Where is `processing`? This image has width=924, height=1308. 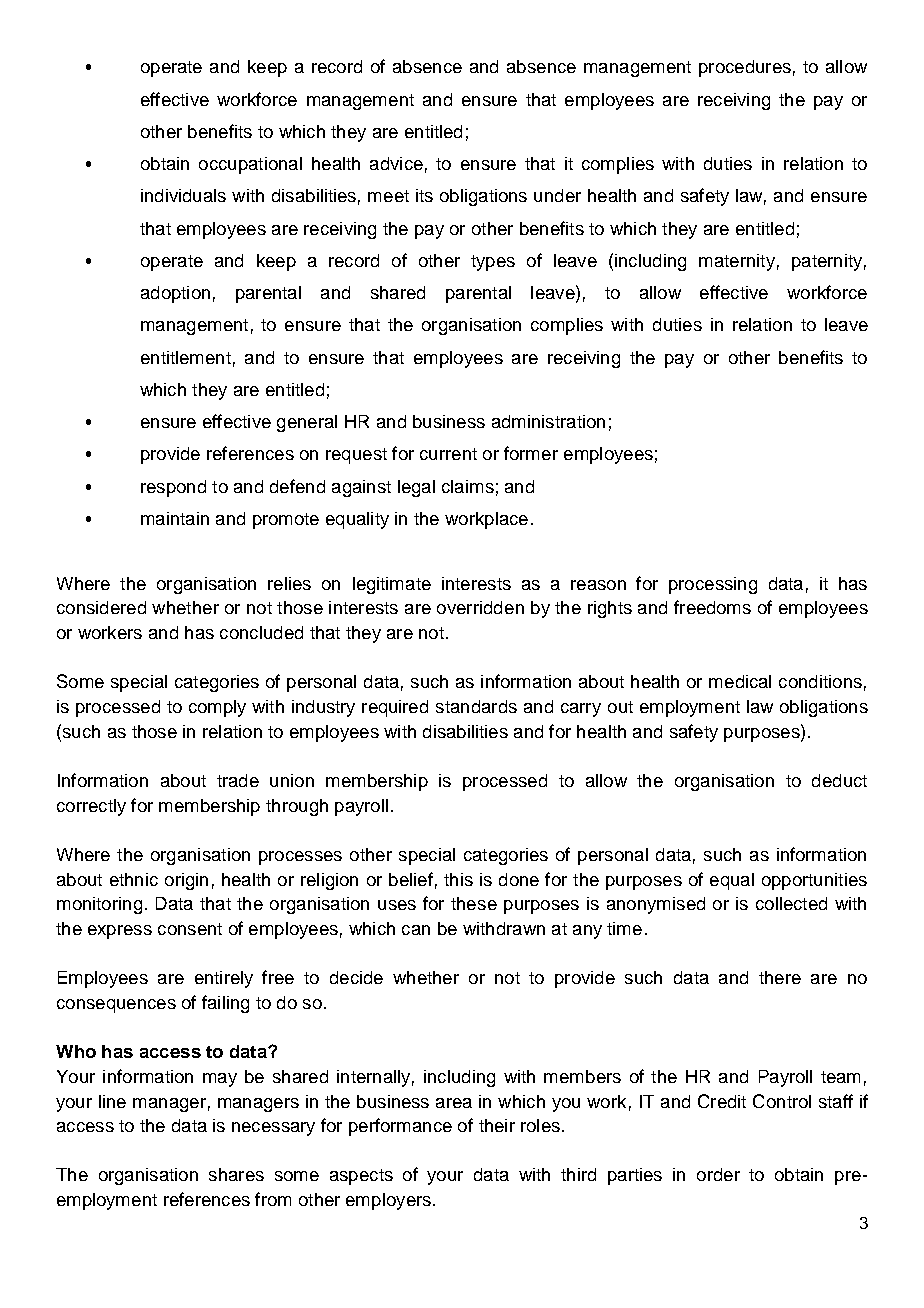 processing is located at coordinates (713, 585).
